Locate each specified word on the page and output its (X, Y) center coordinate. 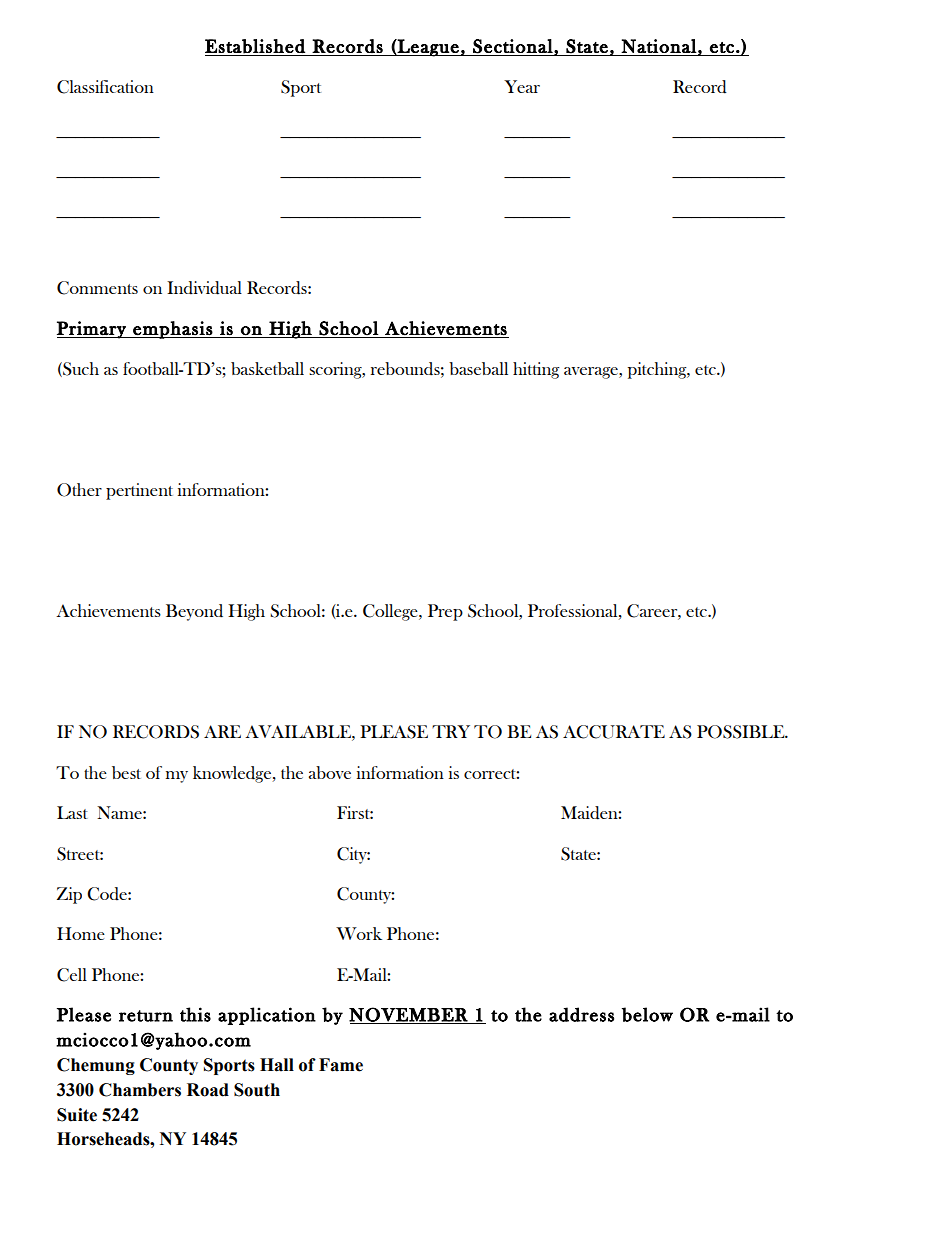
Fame (341, 1065)
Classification (105, 87)
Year (522, 86)
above (330, 772)
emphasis (172, 330)
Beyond (194, 612)
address (581, 1014)
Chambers (140, 1090)
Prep (445, 612)
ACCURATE (614, 732)
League (428, 48)
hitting (536, 370)
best (126, 772)
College (391, 612)
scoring (336, 370)
